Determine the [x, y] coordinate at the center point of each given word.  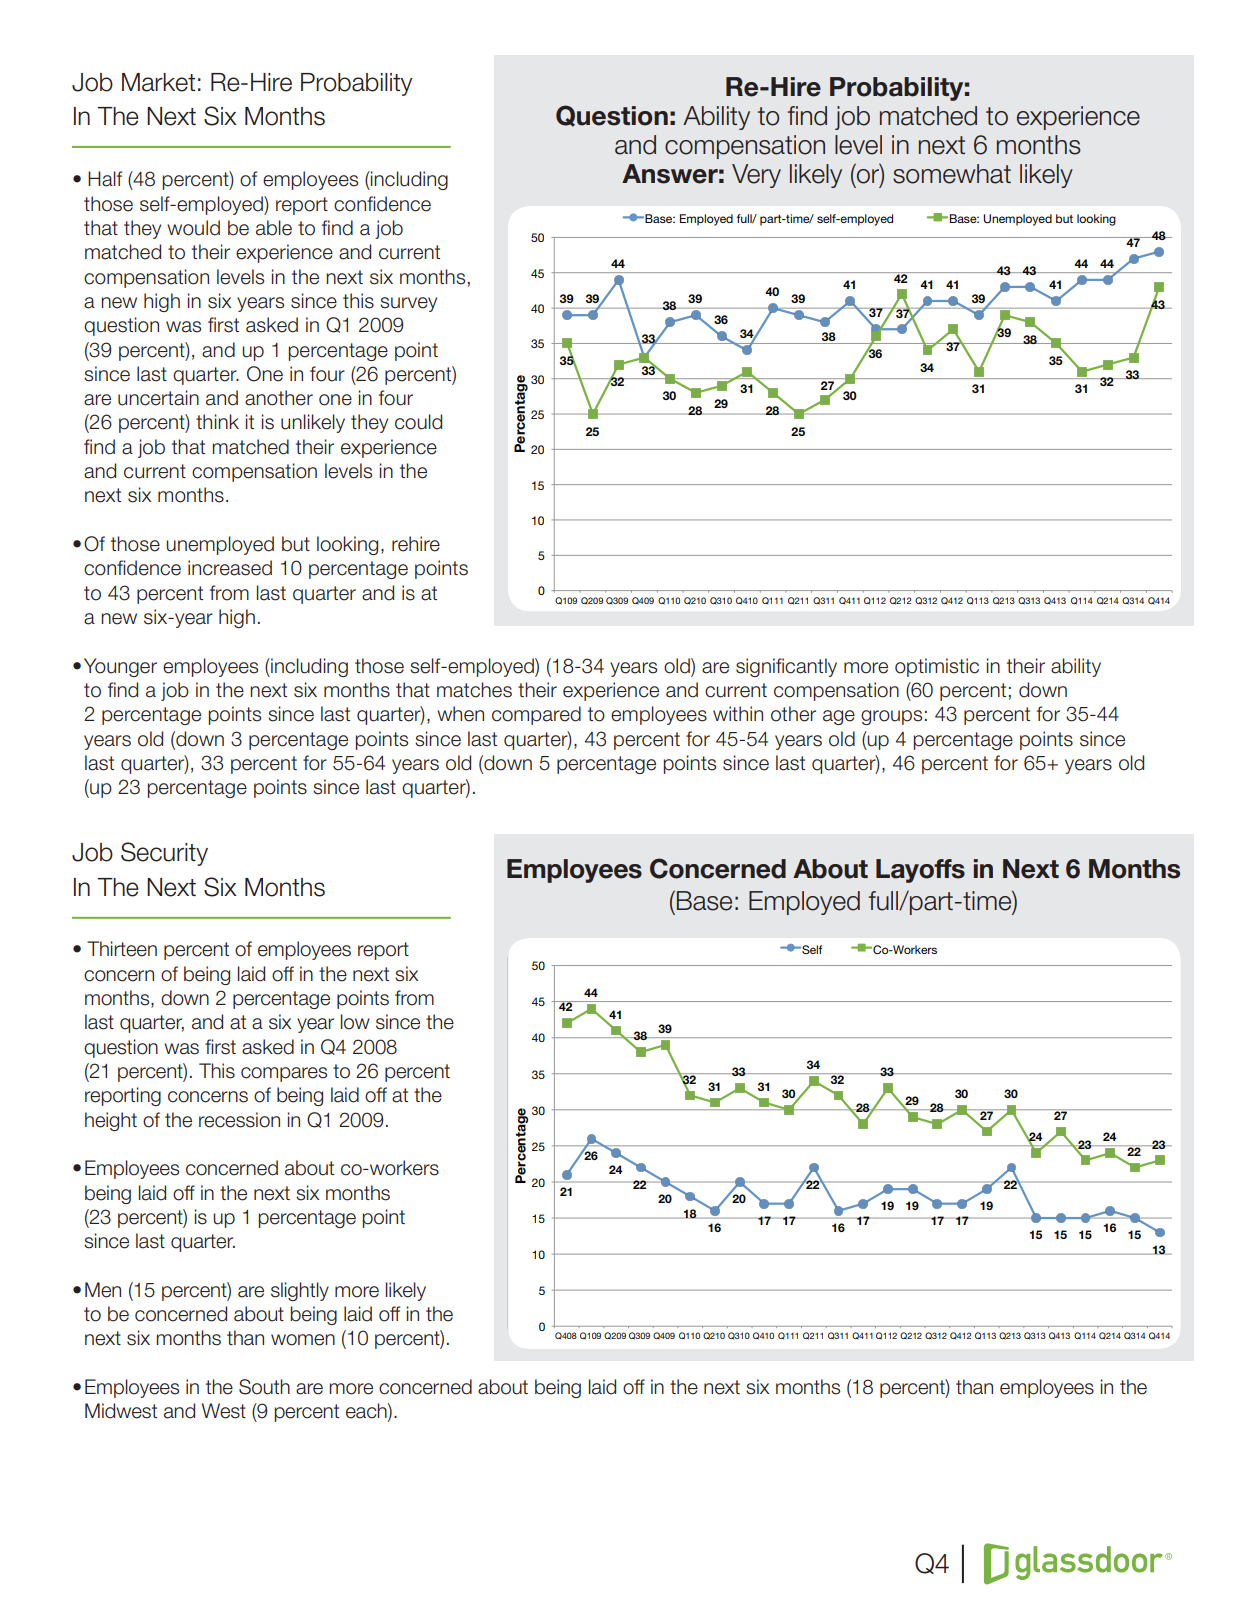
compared [536, 715]
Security [164, 854]
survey [408, 304]
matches [474, 690]
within [738, 713]
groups [891, 717]
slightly [300, 1291]
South [264, 1387]
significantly [786, 667]
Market [158, 82]
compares [284, 1074]
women [303, 1340]
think [217, 421]
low [355, 1022]
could [418, 422]
